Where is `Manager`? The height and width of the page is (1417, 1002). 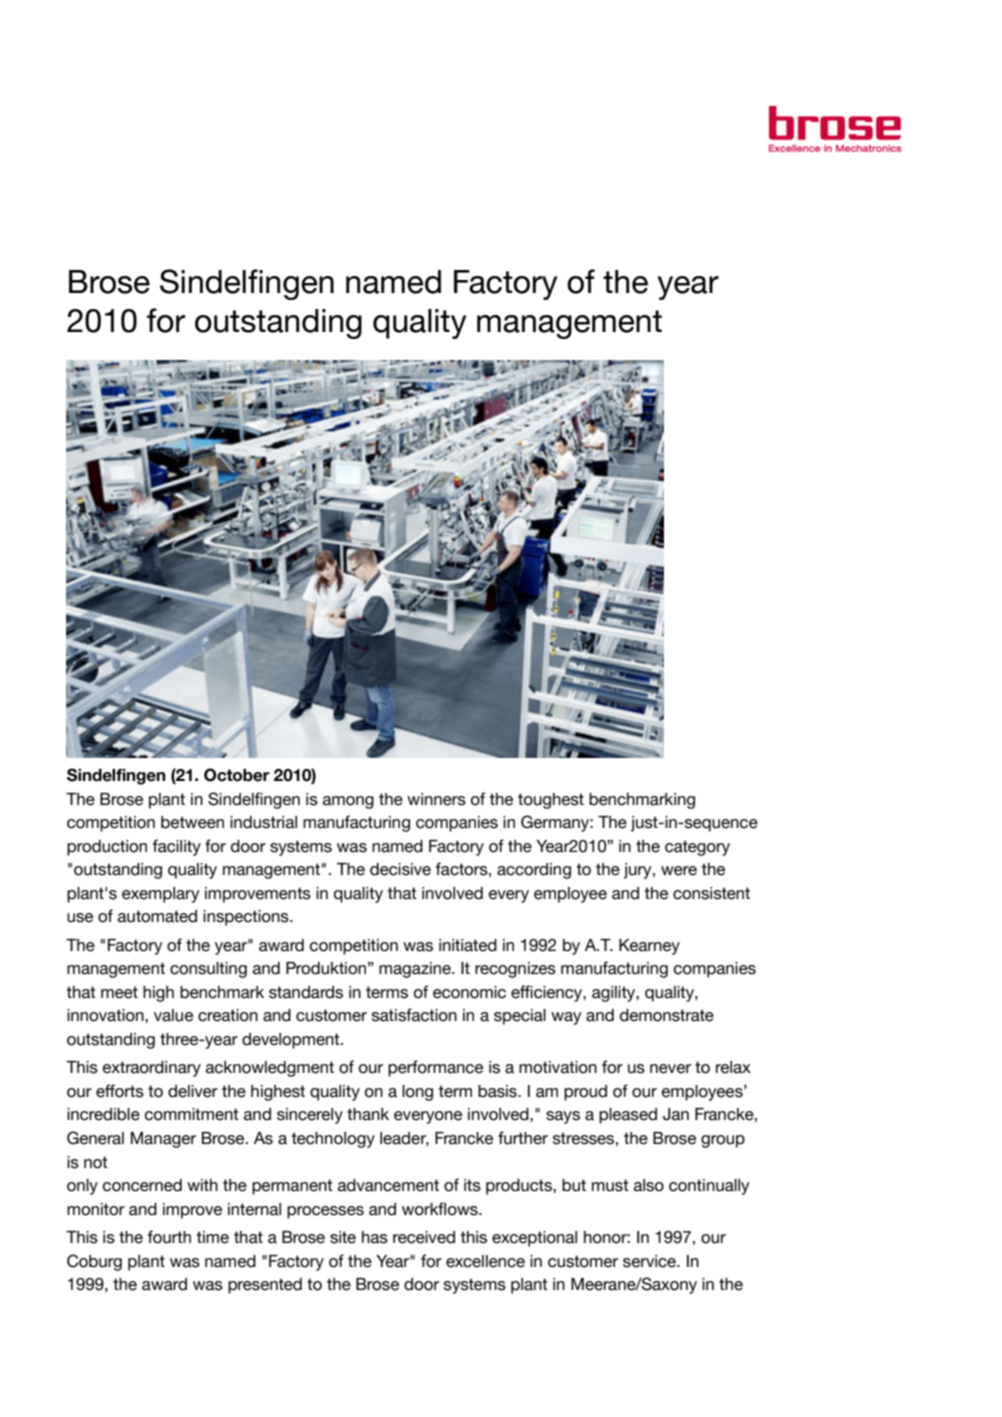
Manager is located at coordinates (163, 1140).
